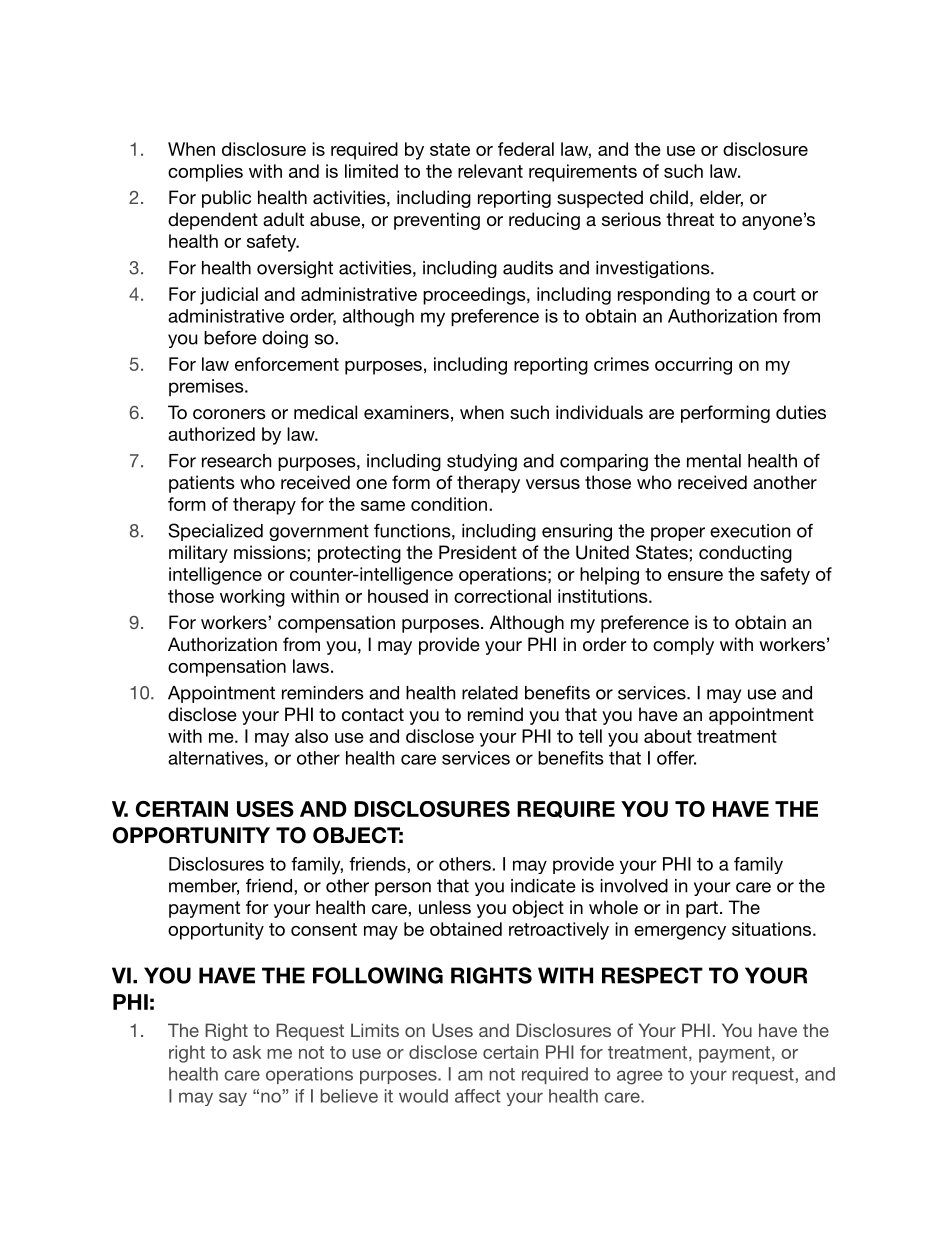 This screenshot has height=1233, width=952. I want to click on relevant, so click(490, 171).
